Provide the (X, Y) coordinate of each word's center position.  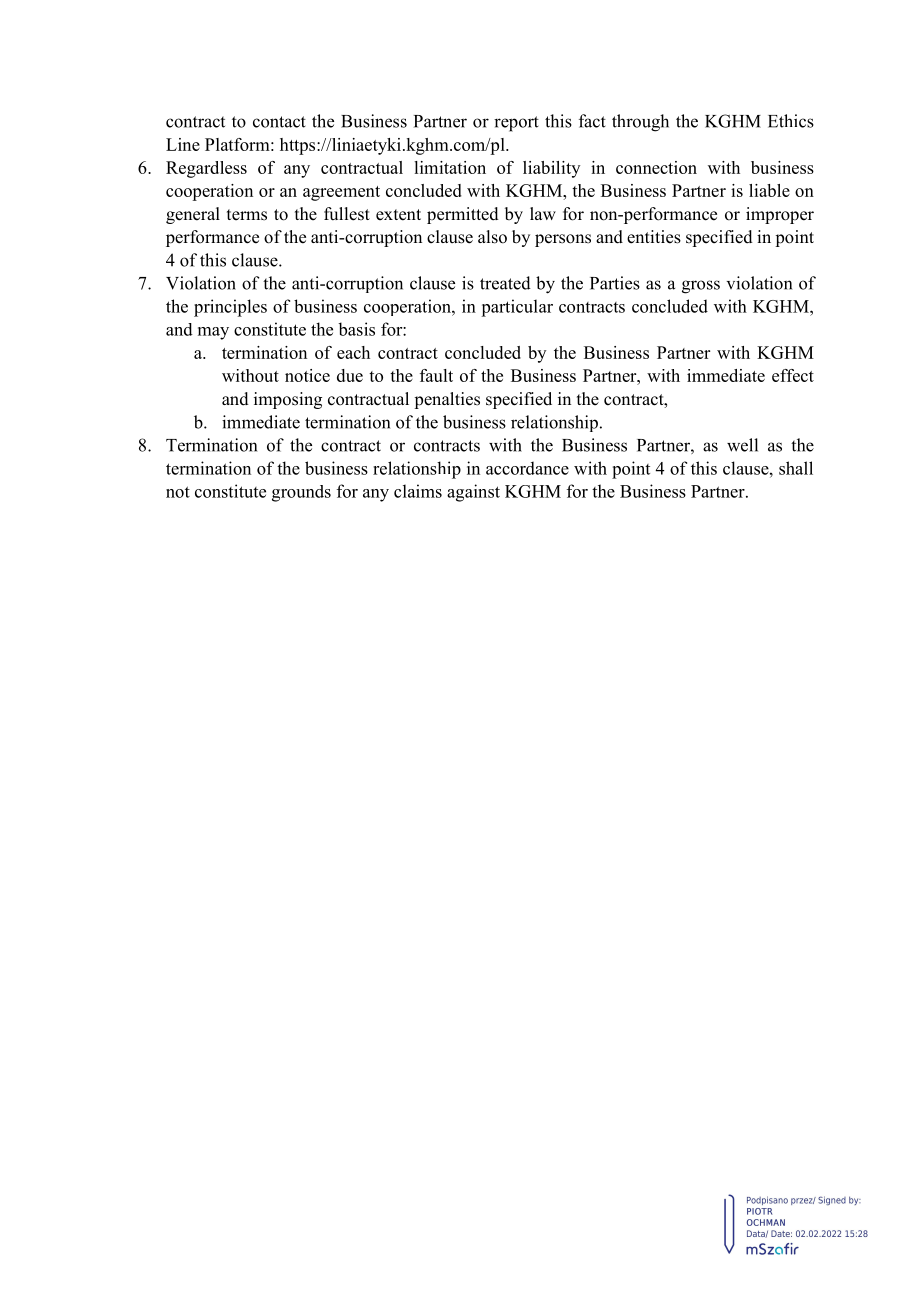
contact (279, 122)
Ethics (791, 121)
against (473, 493)
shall (796, 468)
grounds (301, 493)
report (516, 124)
